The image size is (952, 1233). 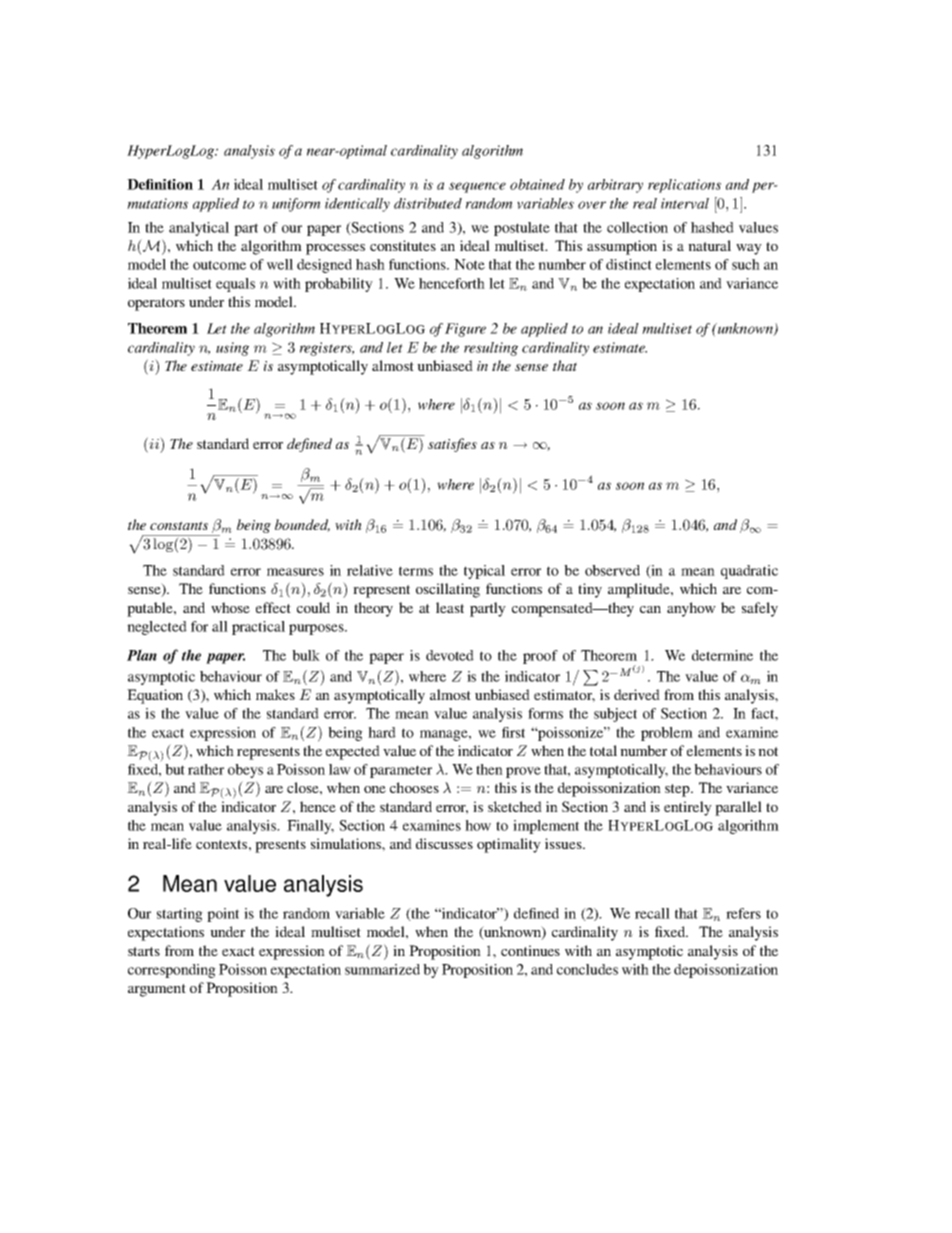 I want to click on rather, so click(x=206, y=769).
